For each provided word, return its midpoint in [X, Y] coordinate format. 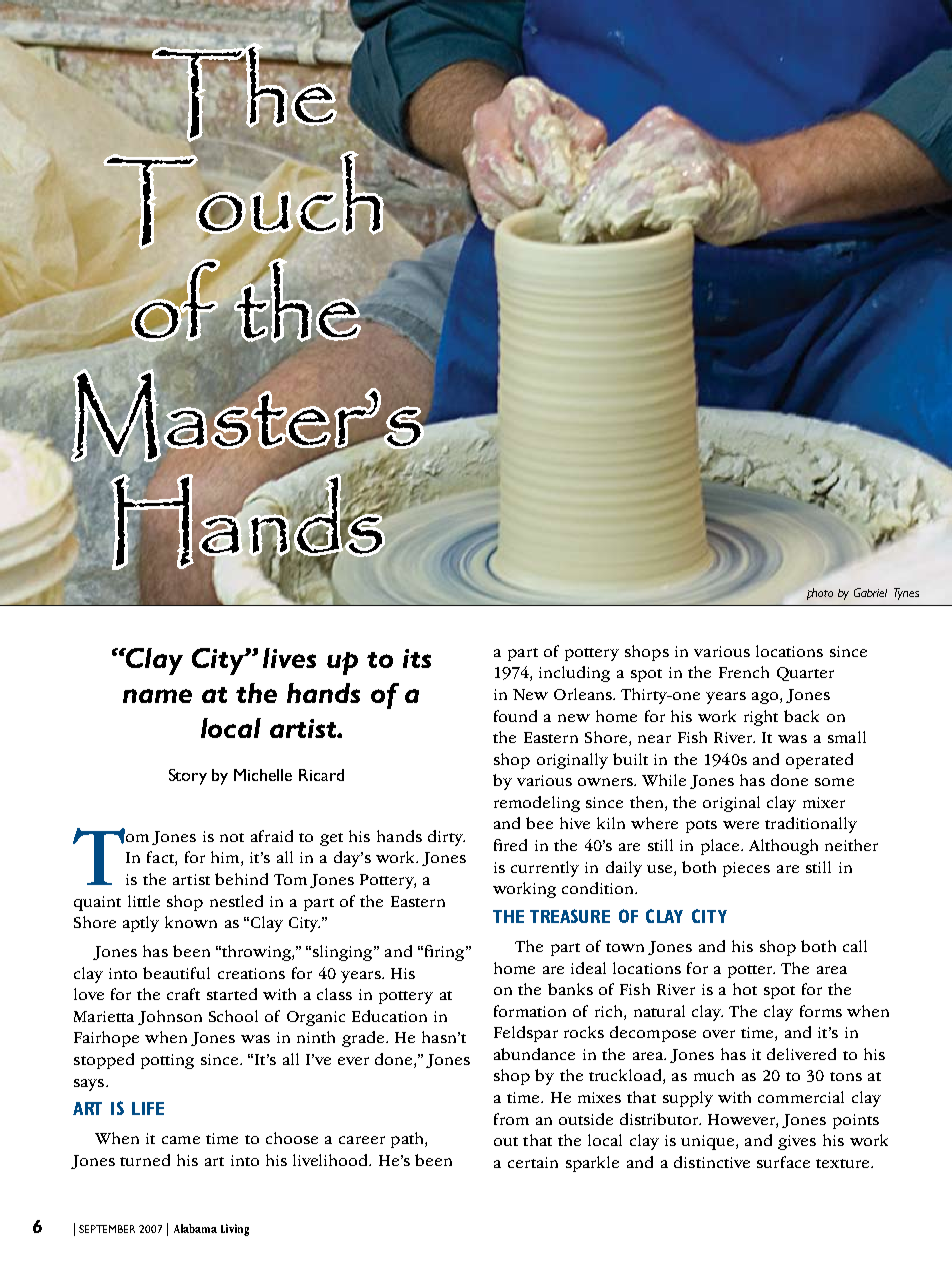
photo [820, 594]
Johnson [170, 1017]
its [417, 658]
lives [289, 658]
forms [821, 1011]
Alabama [195, 1228]
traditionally [811, 825]
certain [533, 1162]
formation [530, 1011]
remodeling [537, 804]
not [232, 837]
